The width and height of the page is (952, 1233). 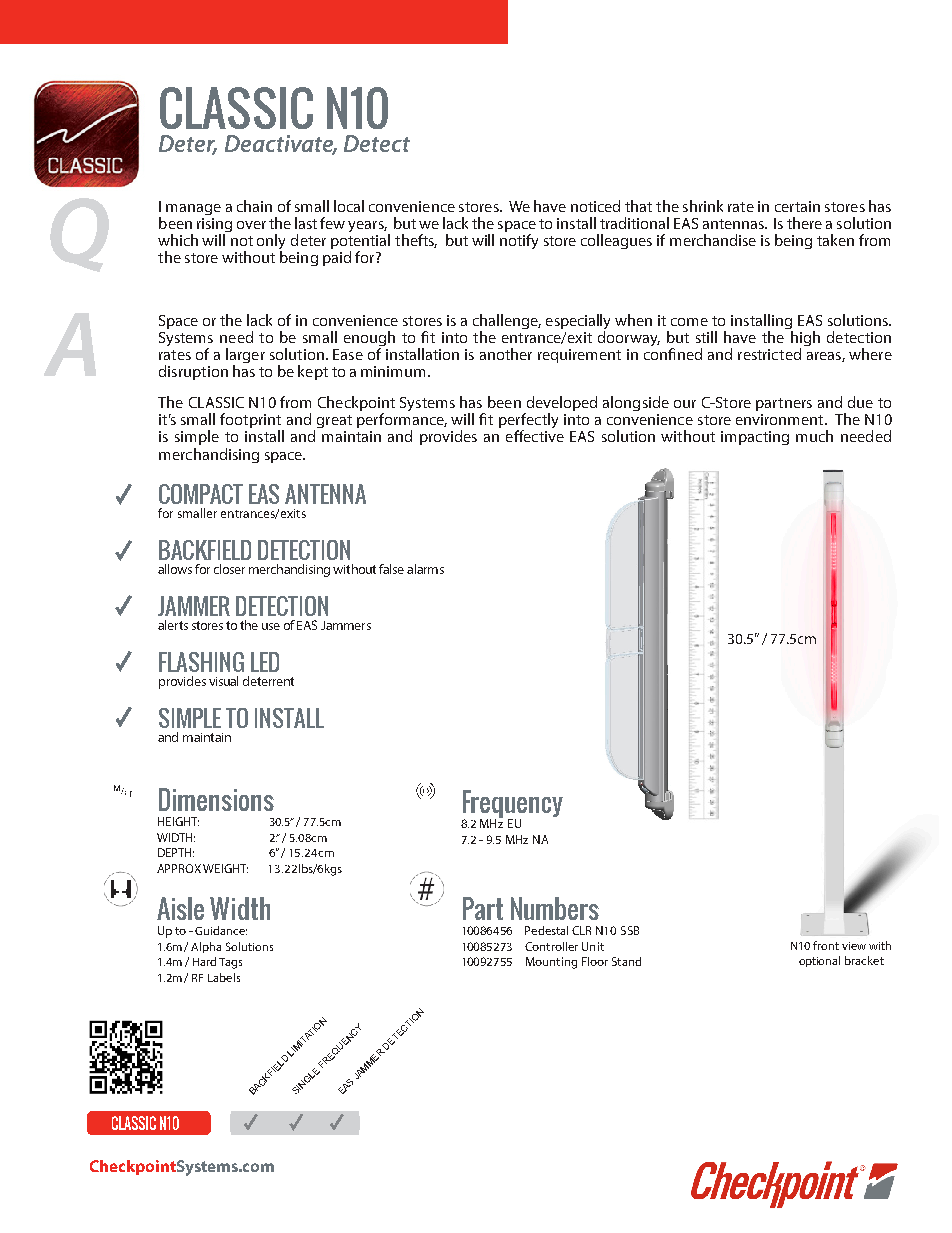 I want to click on notify, so click(x=519, y=241).
